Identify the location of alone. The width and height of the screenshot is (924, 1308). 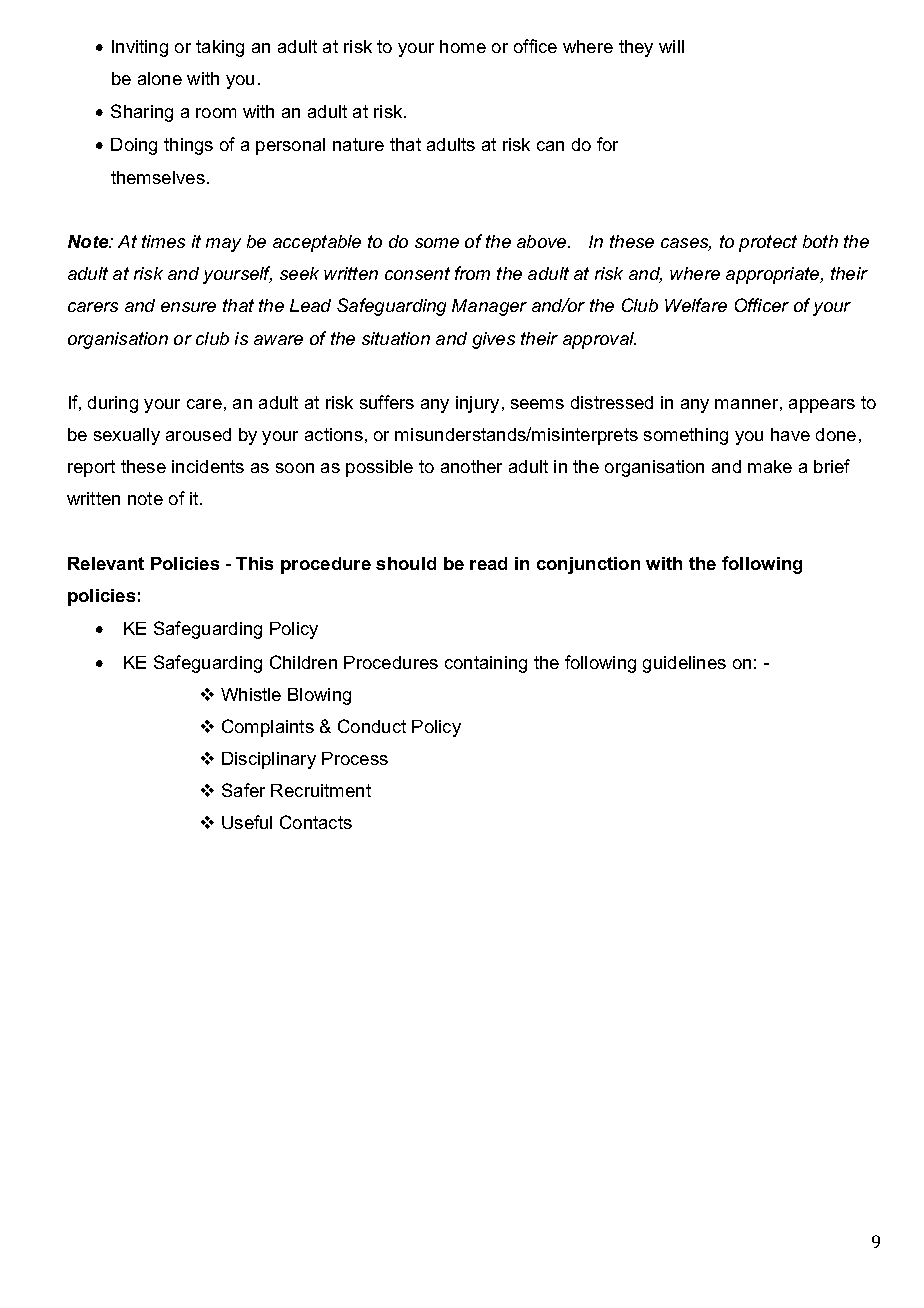
(160, 78).
